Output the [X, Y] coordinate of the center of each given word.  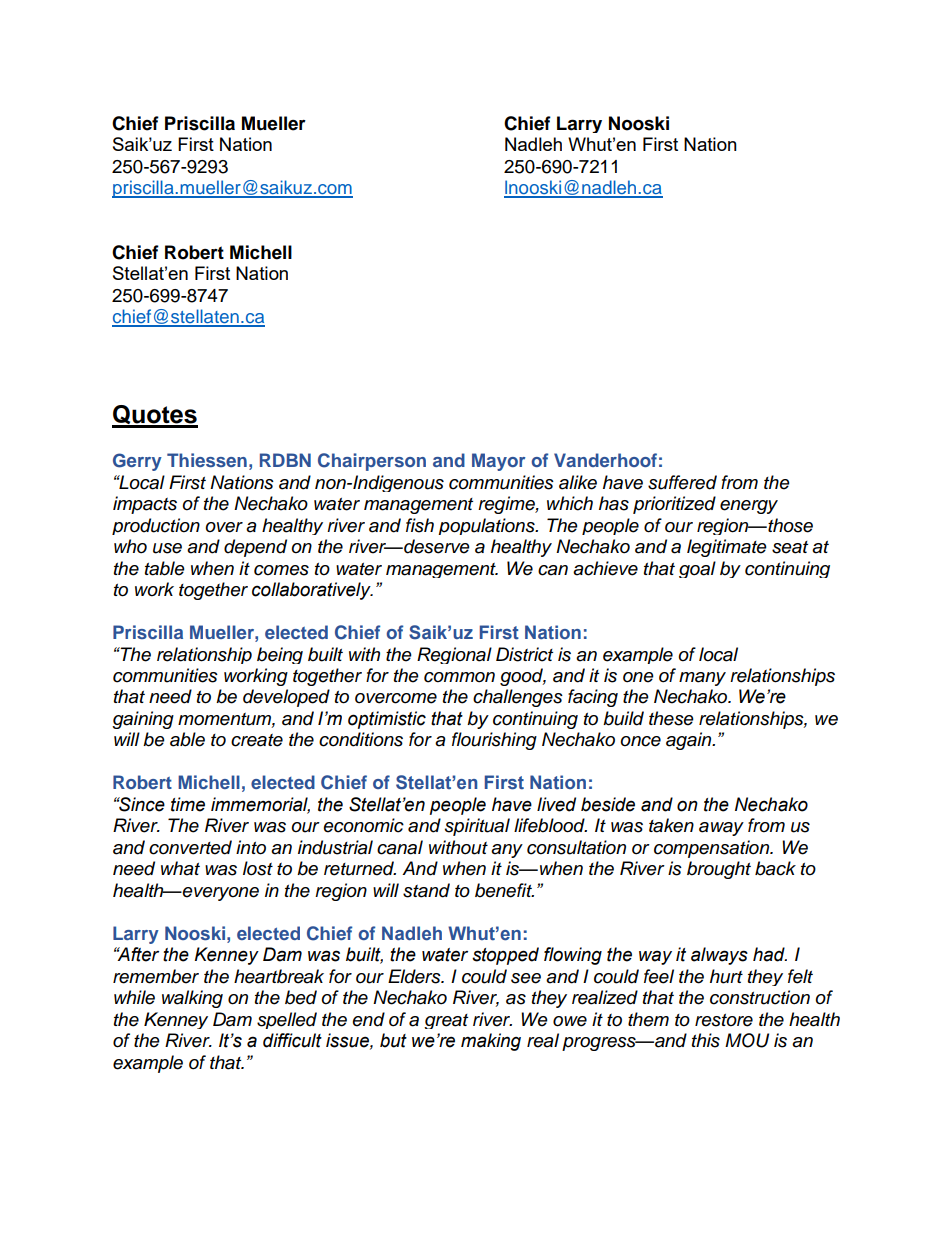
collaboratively [312, 591]
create [257, 740]
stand [426, 890]
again [690, 741]
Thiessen [207, 460]
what [180, 868]
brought [719, 870]
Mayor [498, 462]
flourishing [494, 741]
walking [192, 999]
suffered [682, 482]
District [524, 654]
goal [697, 569]
